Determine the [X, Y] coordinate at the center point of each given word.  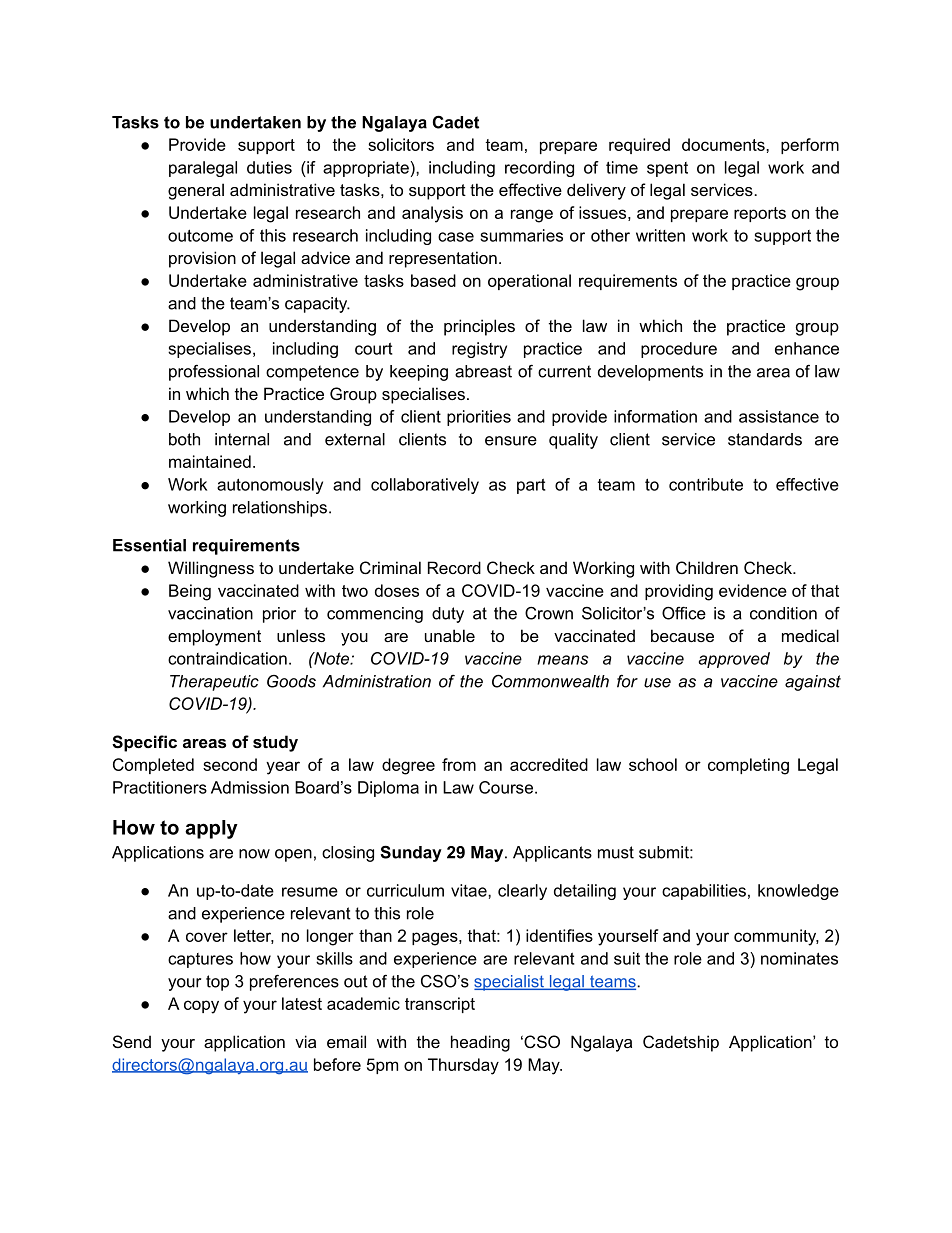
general [196, 191]
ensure [511, 441]
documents [724, 144]
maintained [210, 461]
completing [748, 766]
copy [201, 1007]
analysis [432, 214]
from [459, 764]
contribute [706, 484]
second [230, 764]
